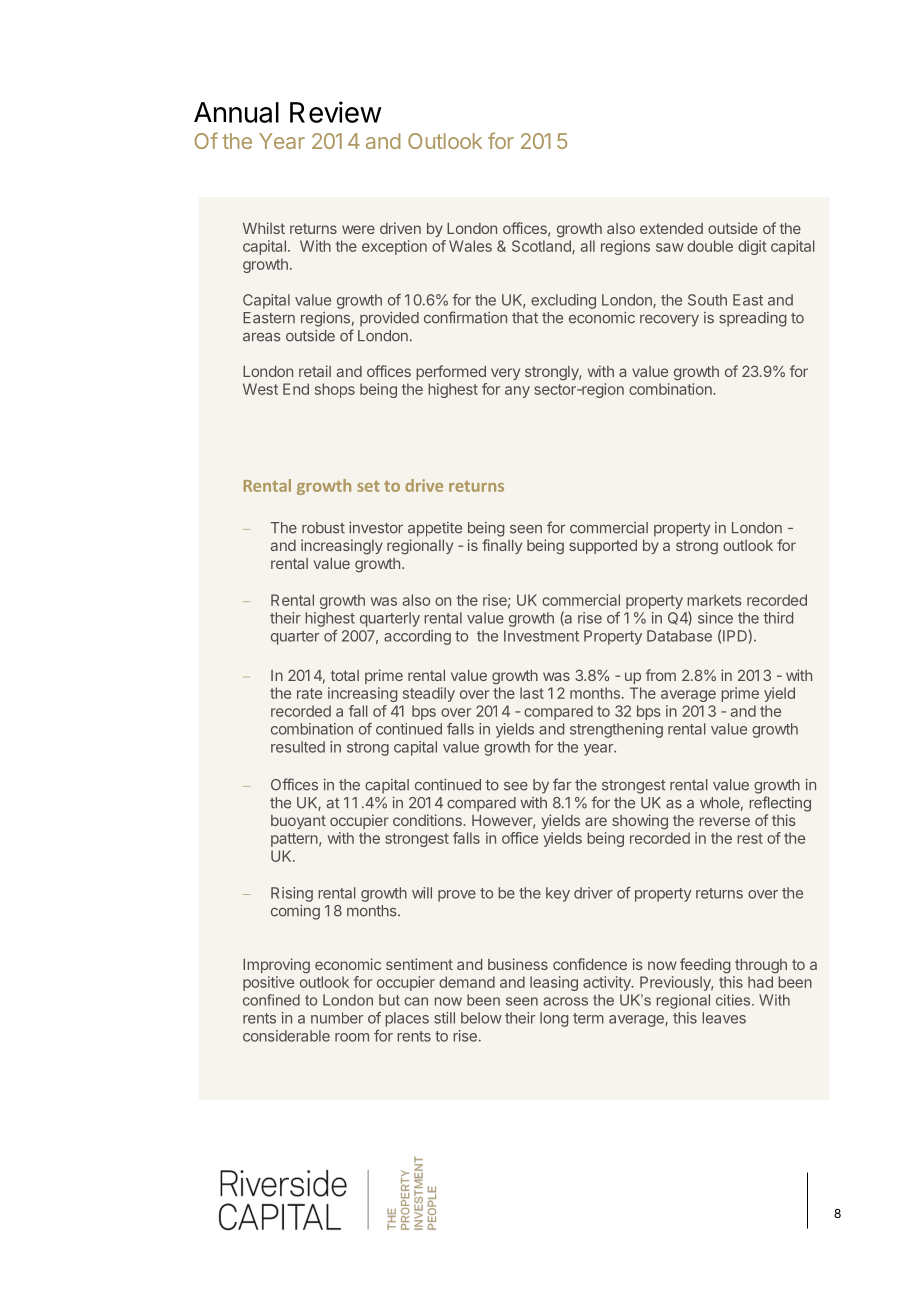  I want to click on Review, so click(336, 112).
